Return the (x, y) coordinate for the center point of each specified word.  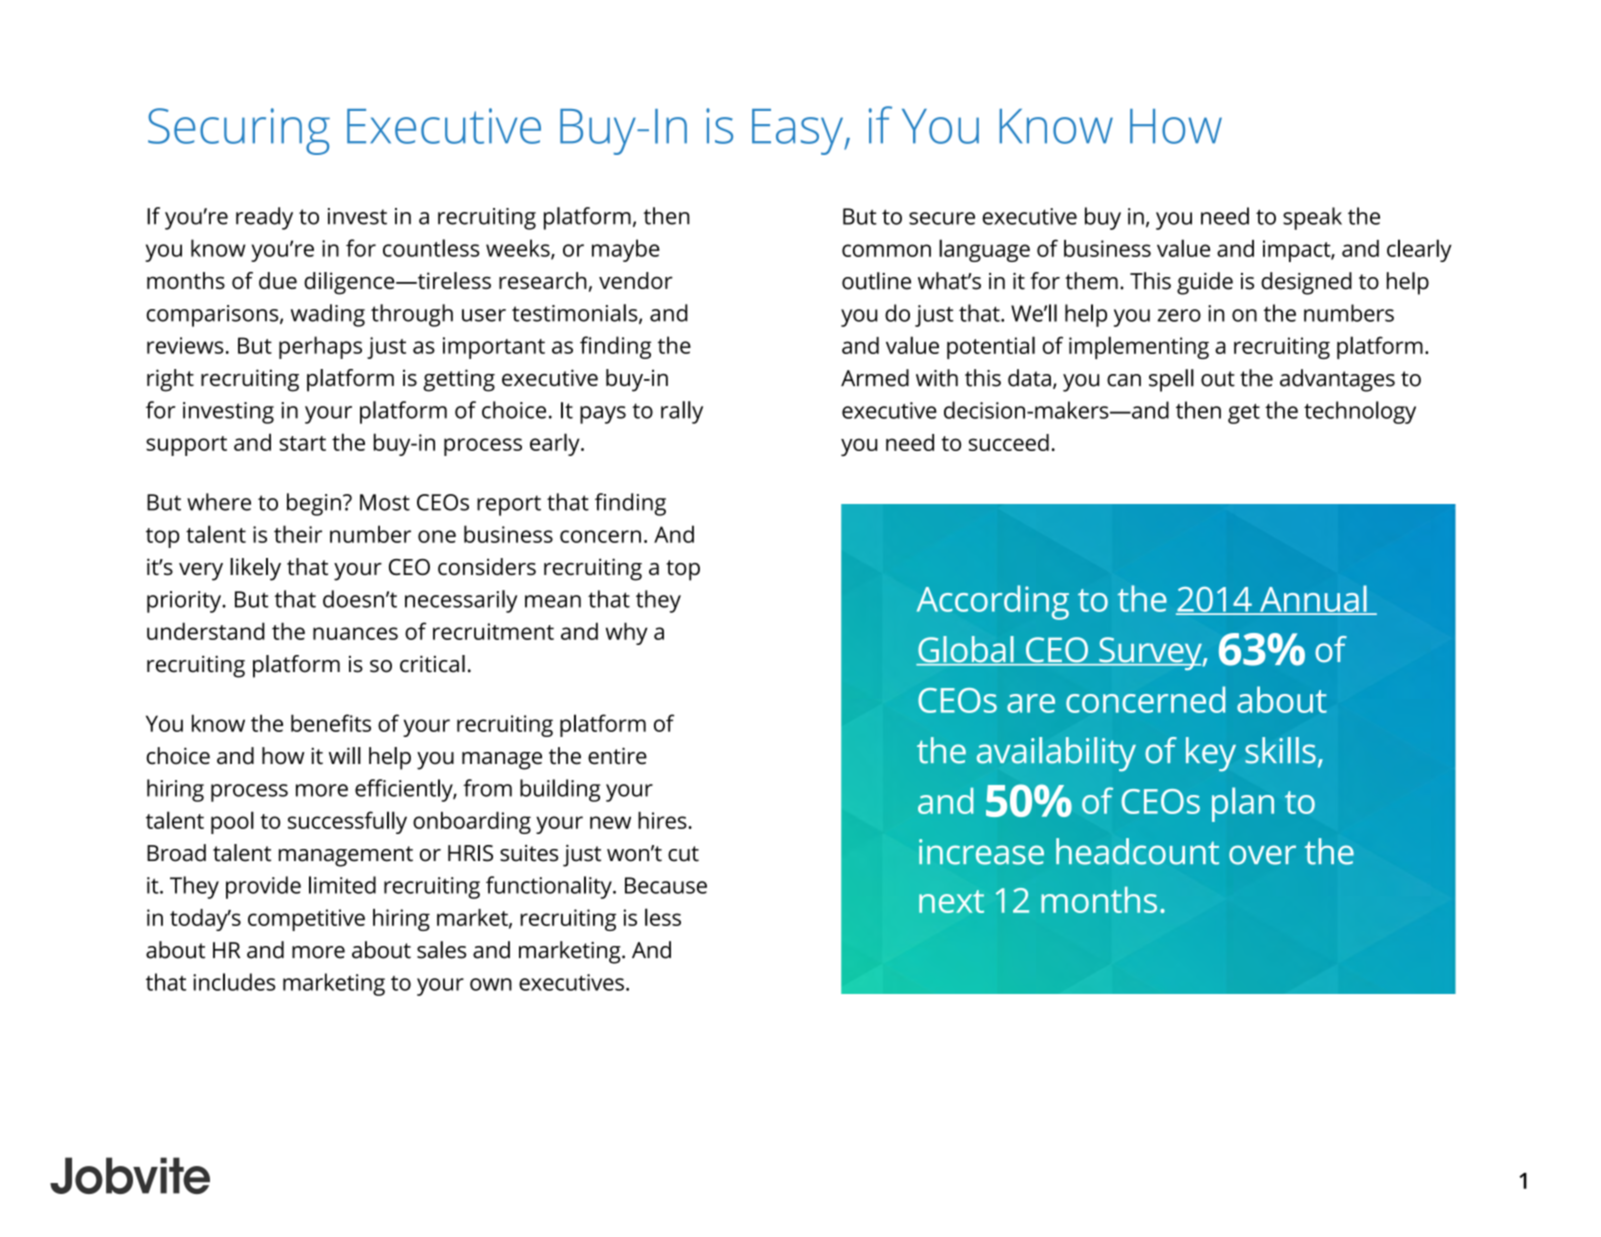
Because (666, 885)
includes (234, 982)
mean (553, 601)
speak (1312, 218)
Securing (239, 131)
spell (1171, 380)
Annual (1313, 599)
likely (255, 569)
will (345, 755)
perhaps (320, 347)
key (1211, 754)
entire (617, 756)
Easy (799, 132)
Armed (875, 378)
